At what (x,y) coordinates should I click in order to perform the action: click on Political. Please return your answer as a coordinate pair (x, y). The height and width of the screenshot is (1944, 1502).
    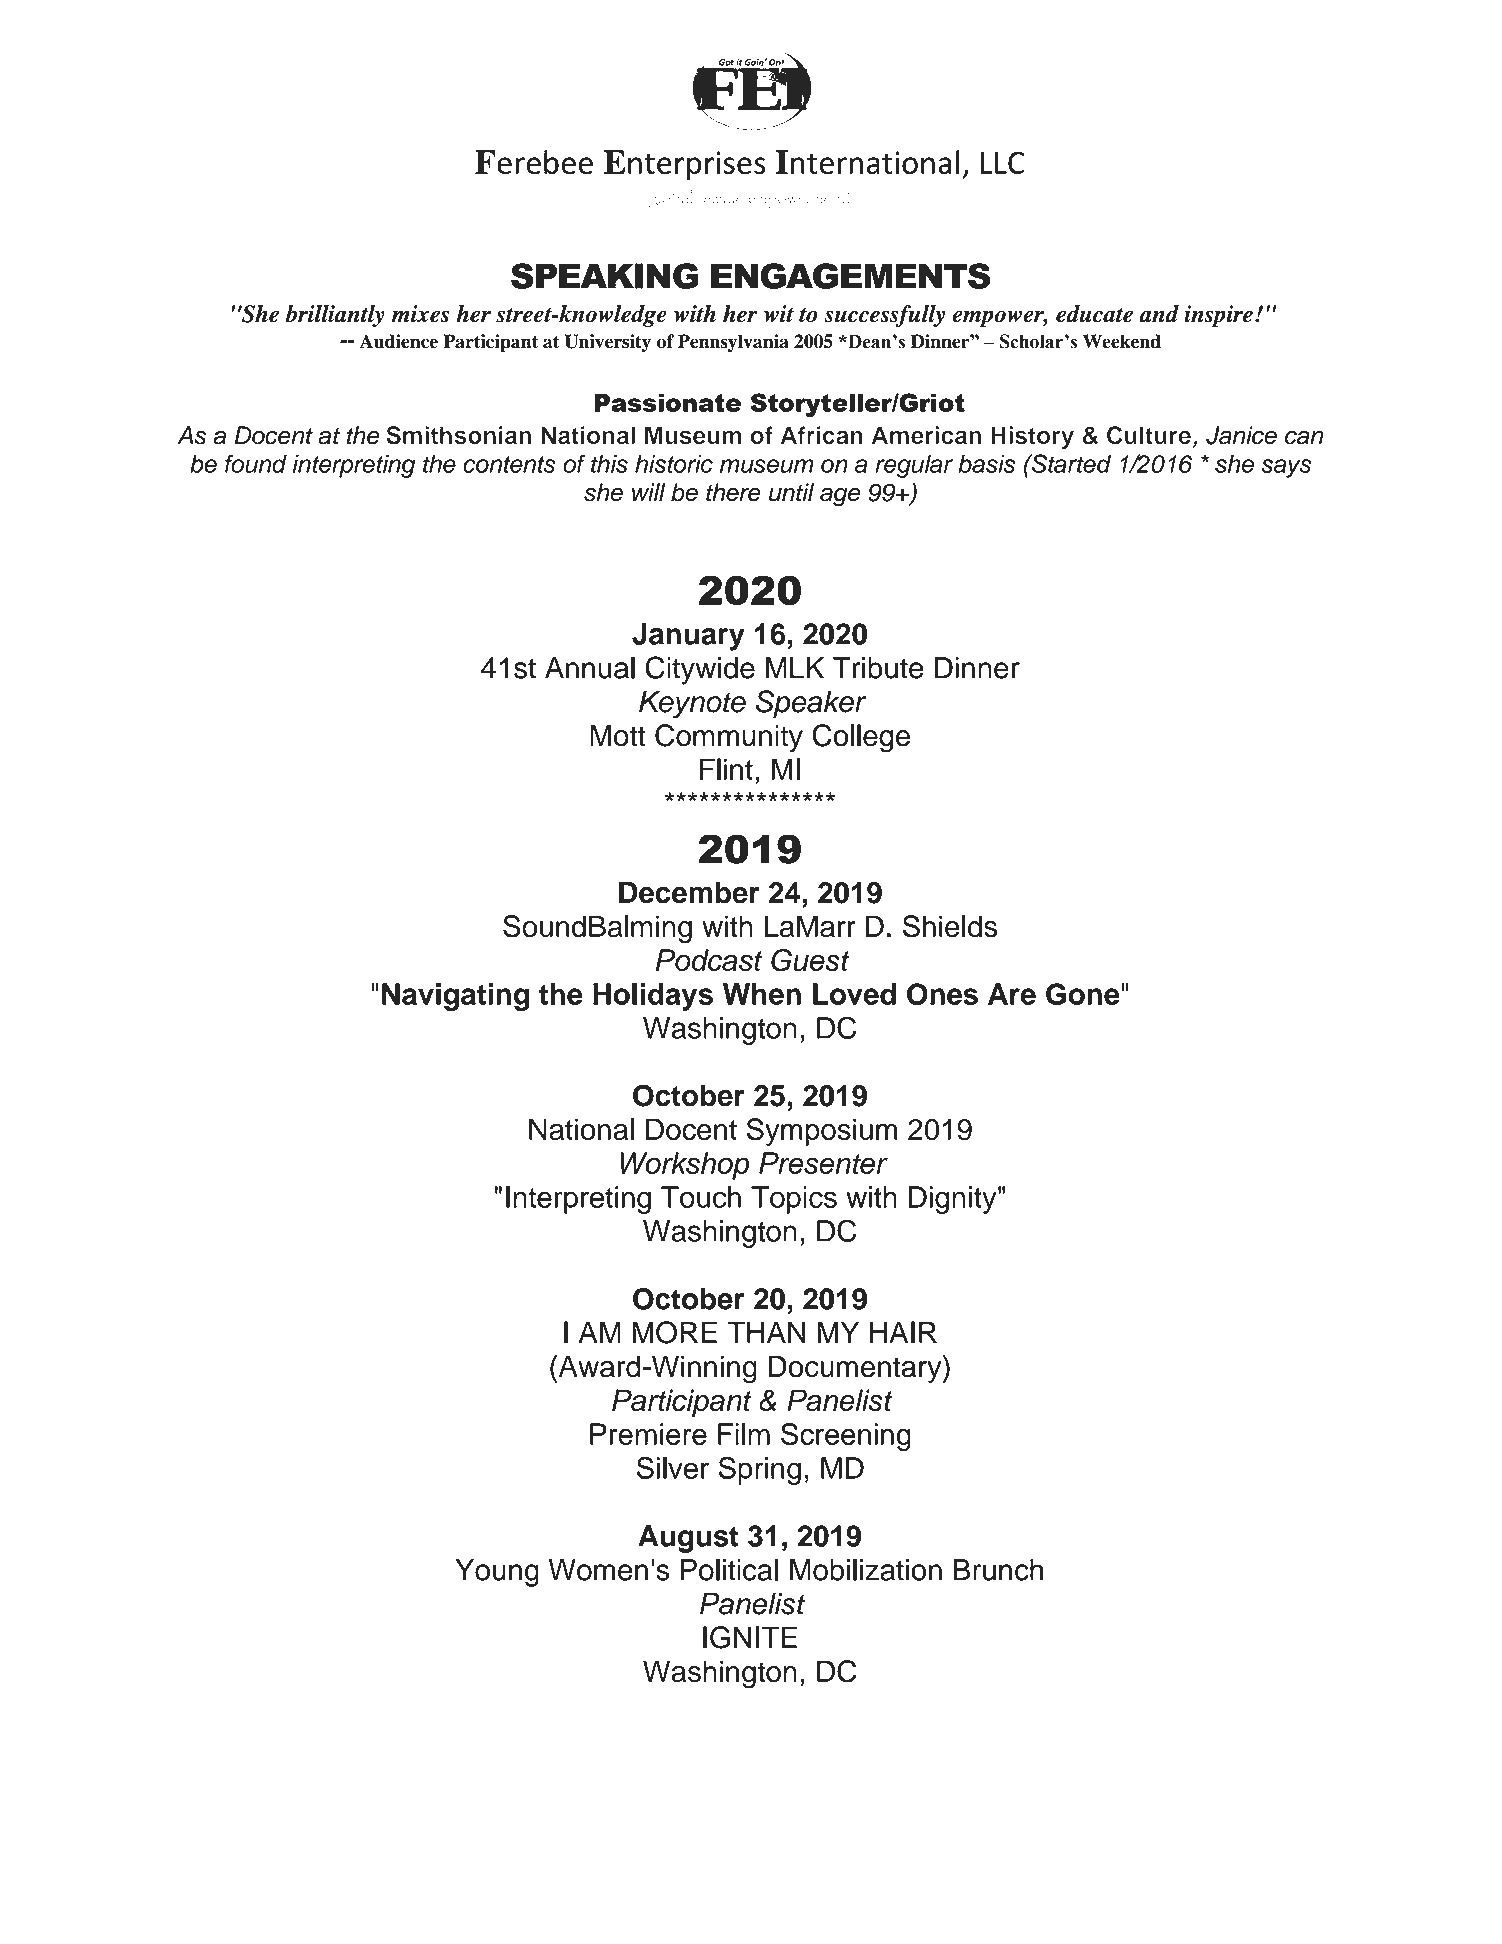
    Looking at the image, I should click on (729, 1570).
